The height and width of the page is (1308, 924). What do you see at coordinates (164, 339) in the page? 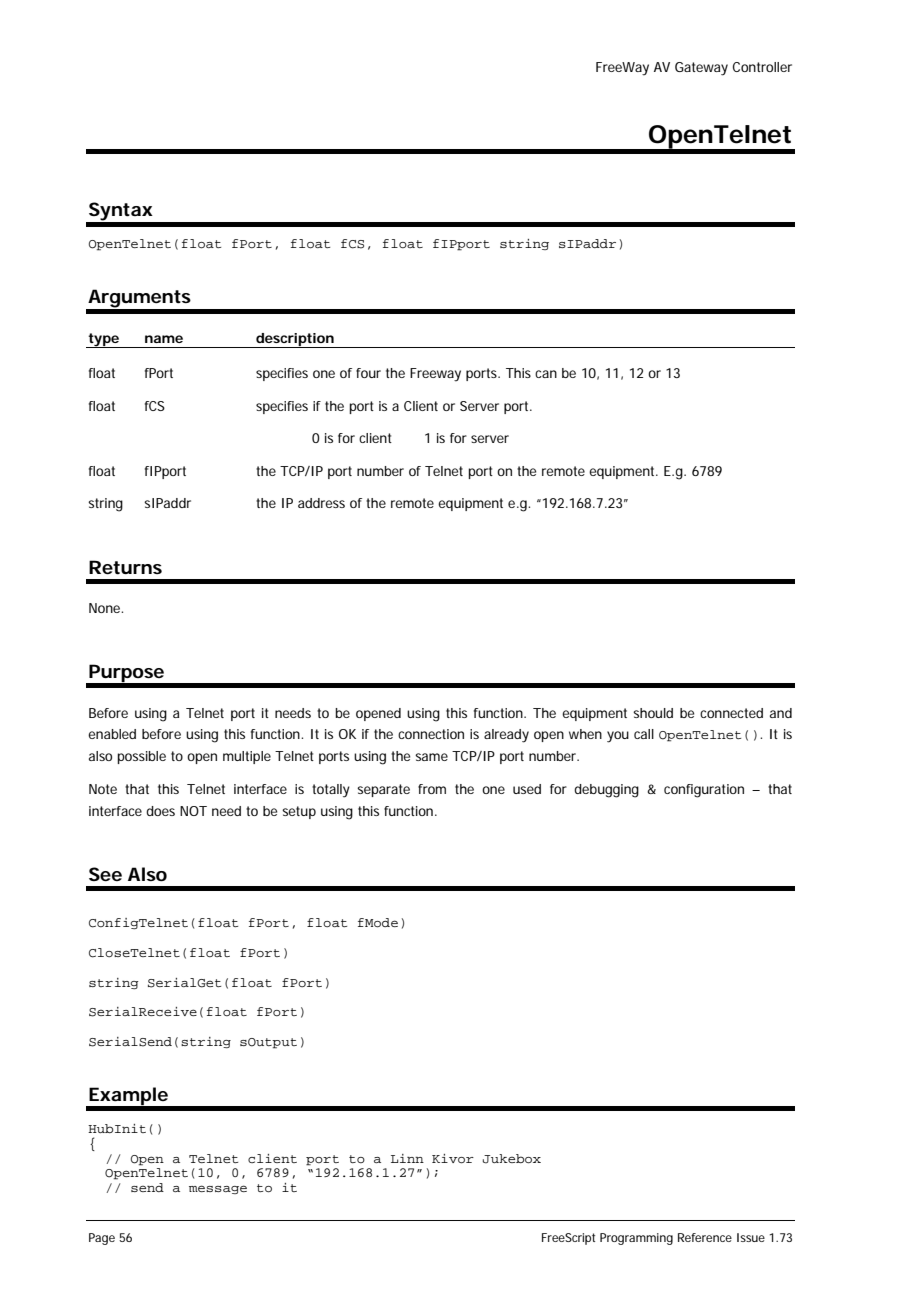
I see `name` at bounding box center [164, 339].
